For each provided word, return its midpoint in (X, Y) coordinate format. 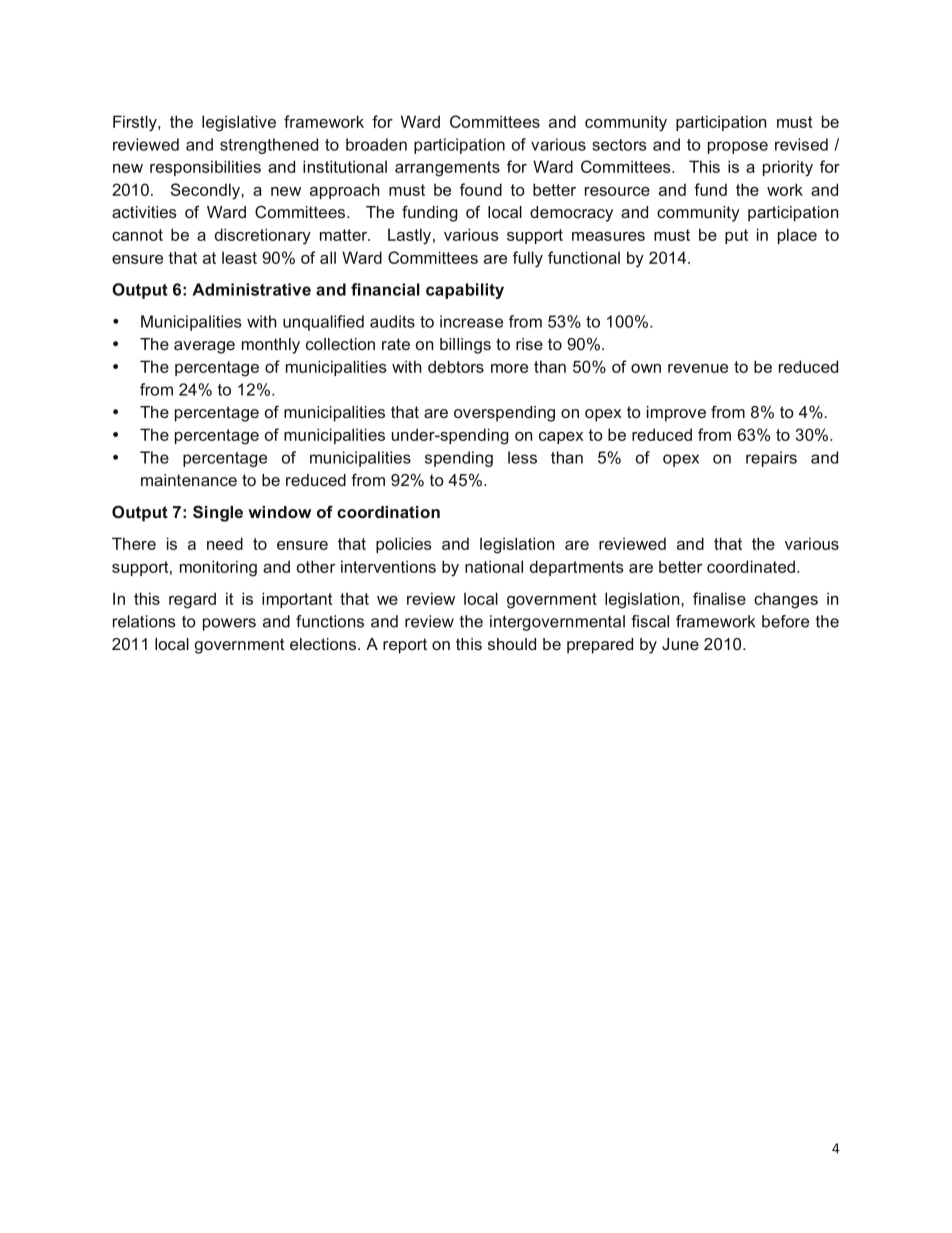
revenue (698, 368)
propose (738, 147)
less (522, 457)
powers (229, 624)
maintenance (189, 480)
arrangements (447, 169)
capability (465, 291)
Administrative (251, 289)
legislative (239, 123)
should (512, 644)
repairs (771, 459)
